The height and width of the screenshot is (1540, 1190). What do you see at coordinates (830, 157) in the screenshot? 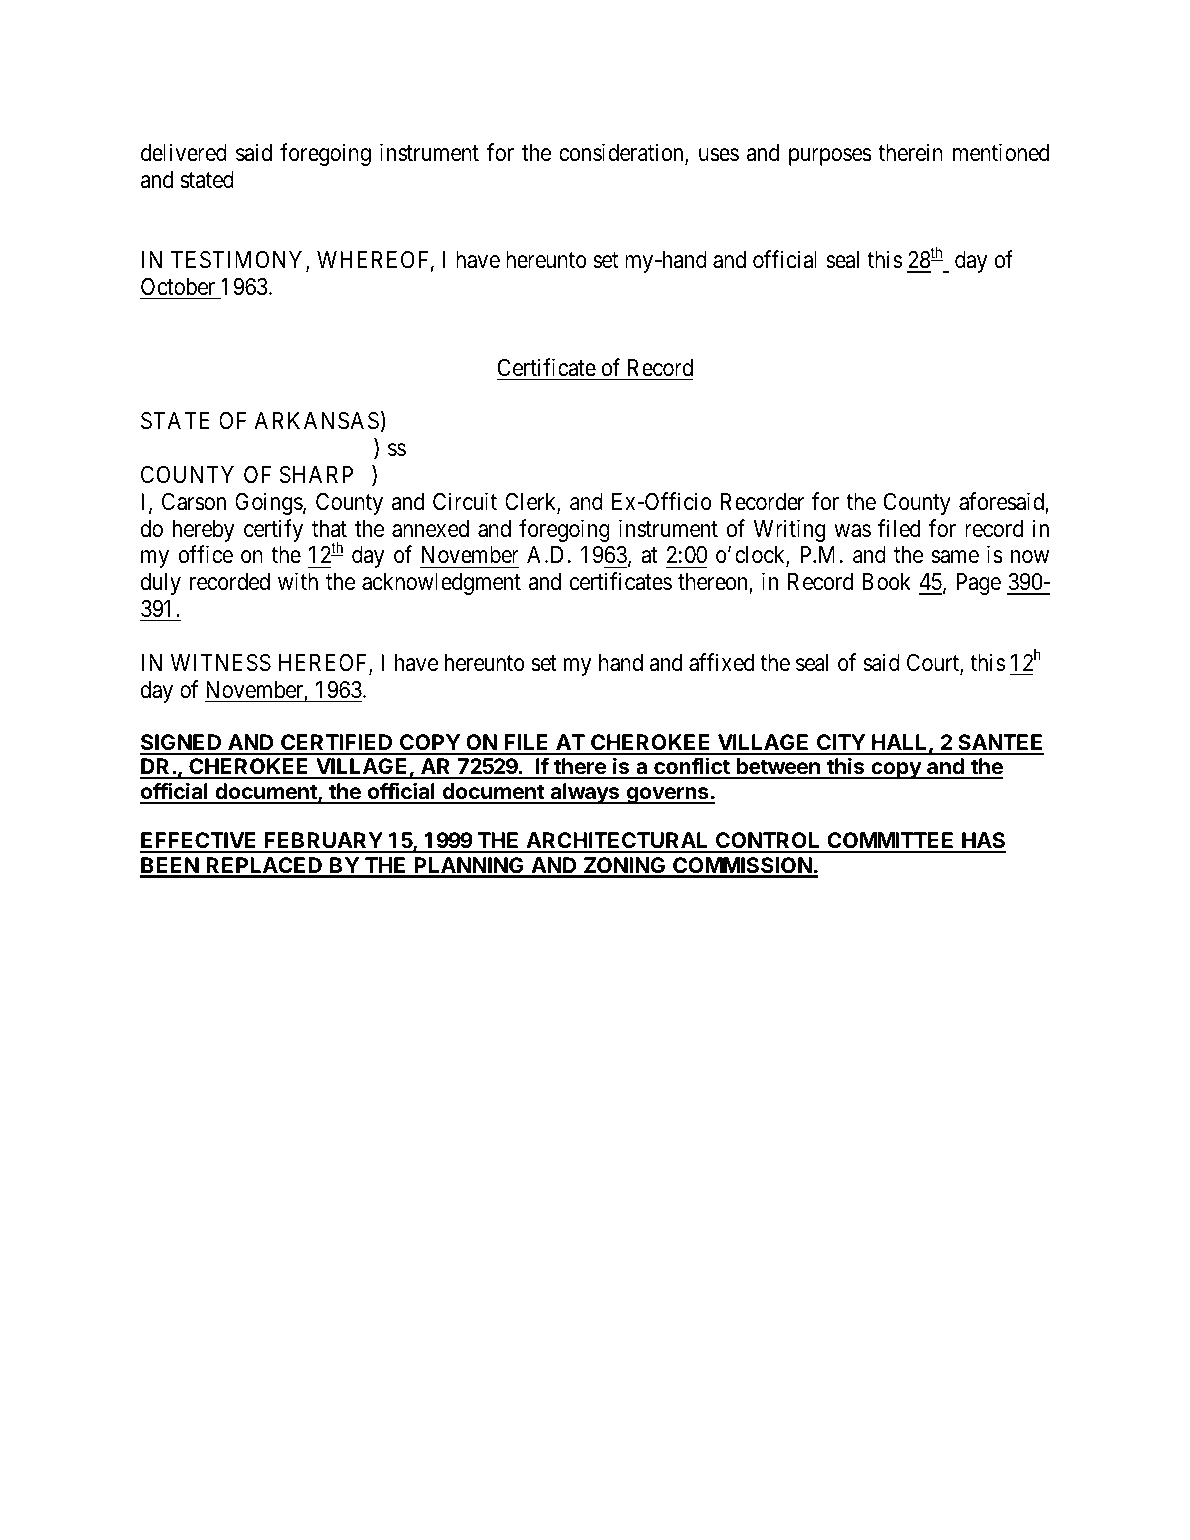
I see `purposes` at bounding box center [830, 157].
